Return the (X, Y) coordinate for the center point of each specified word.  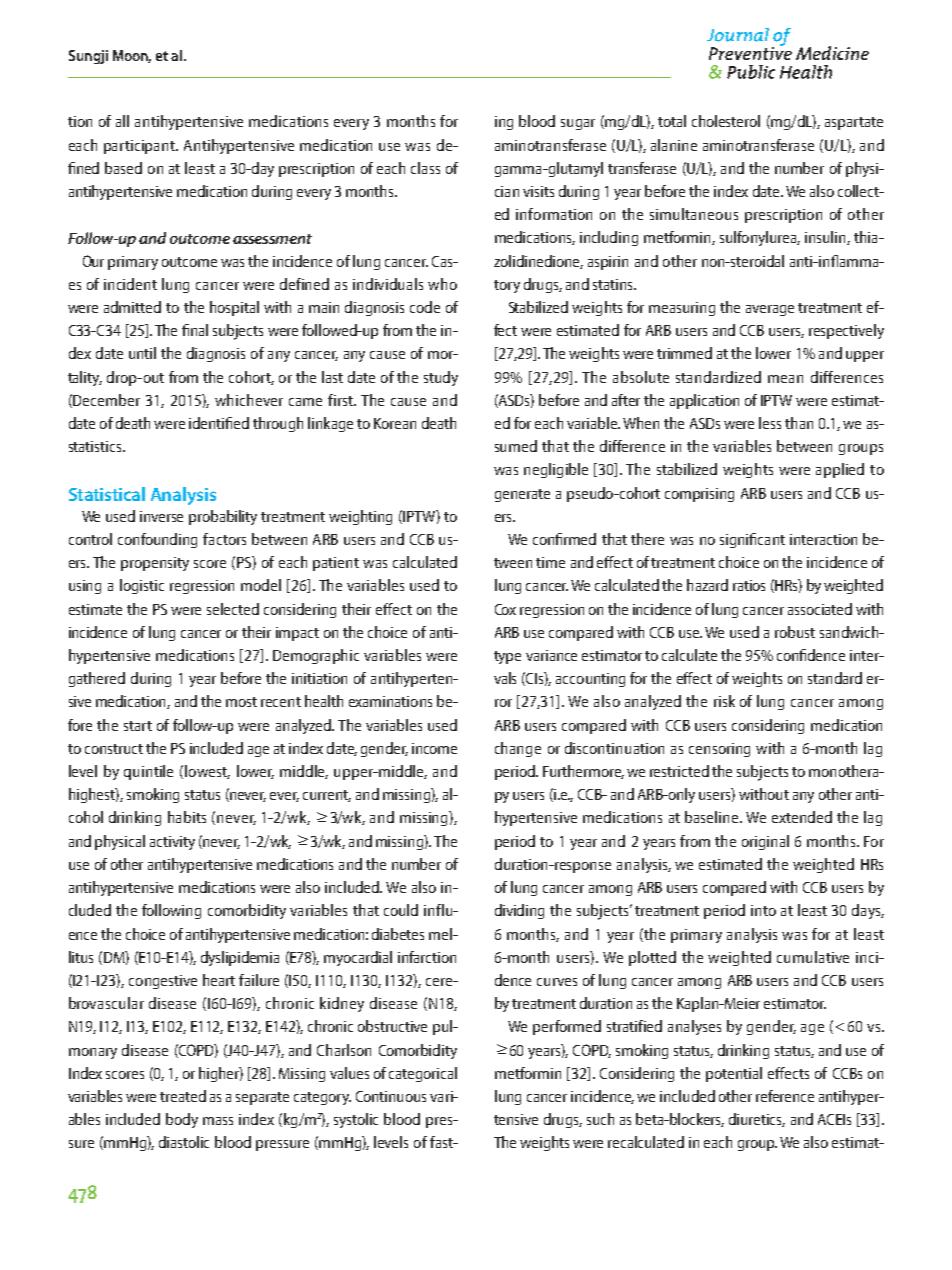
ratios (749, 585)
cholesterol (726, 121)
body (182, 1120)
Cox (505, 609)
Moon (132, 56)
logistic (142, 586)
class (425, 168)
